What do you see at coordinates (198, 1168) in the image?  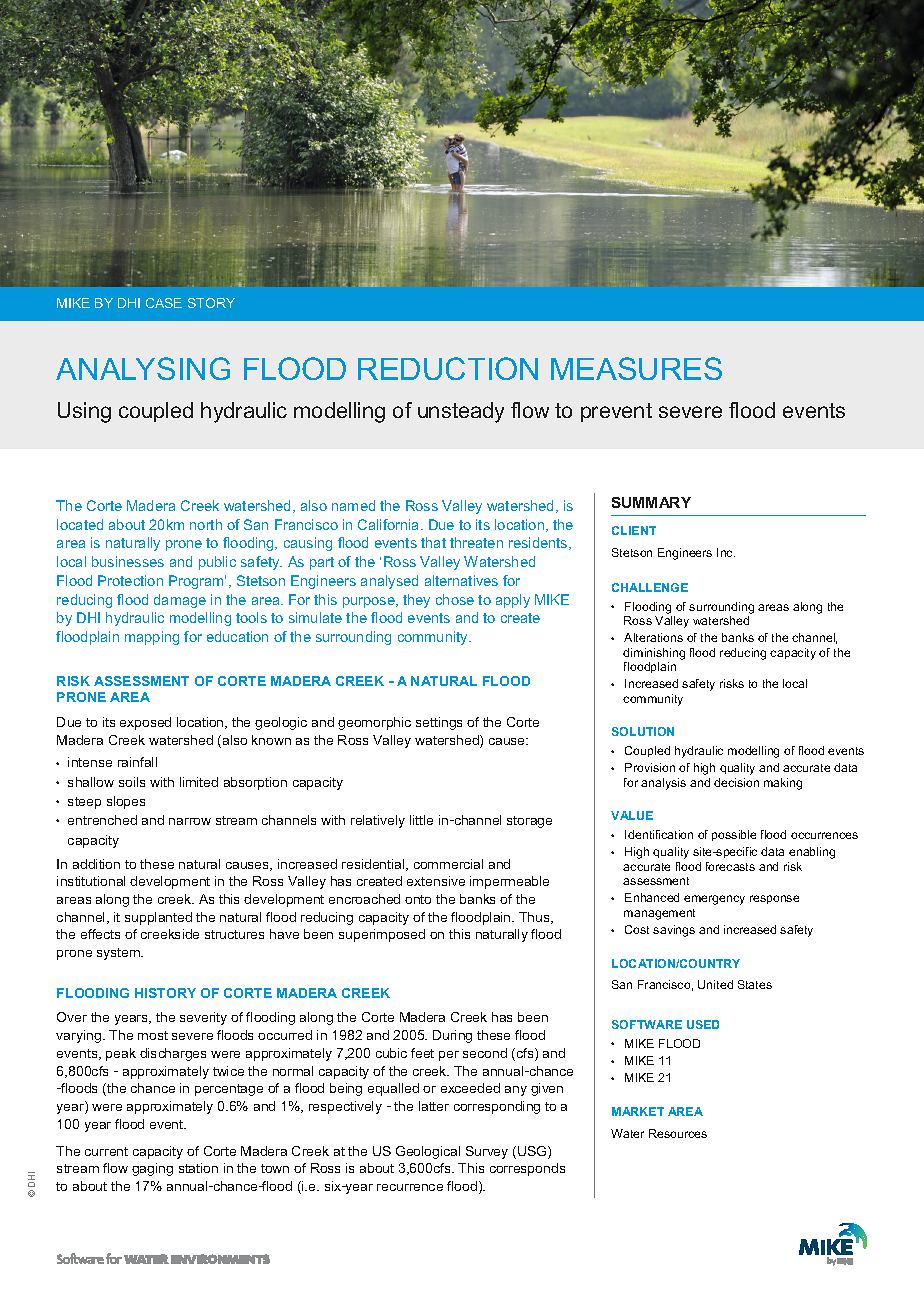 I see `station` at bounding box center [198, 1168].
